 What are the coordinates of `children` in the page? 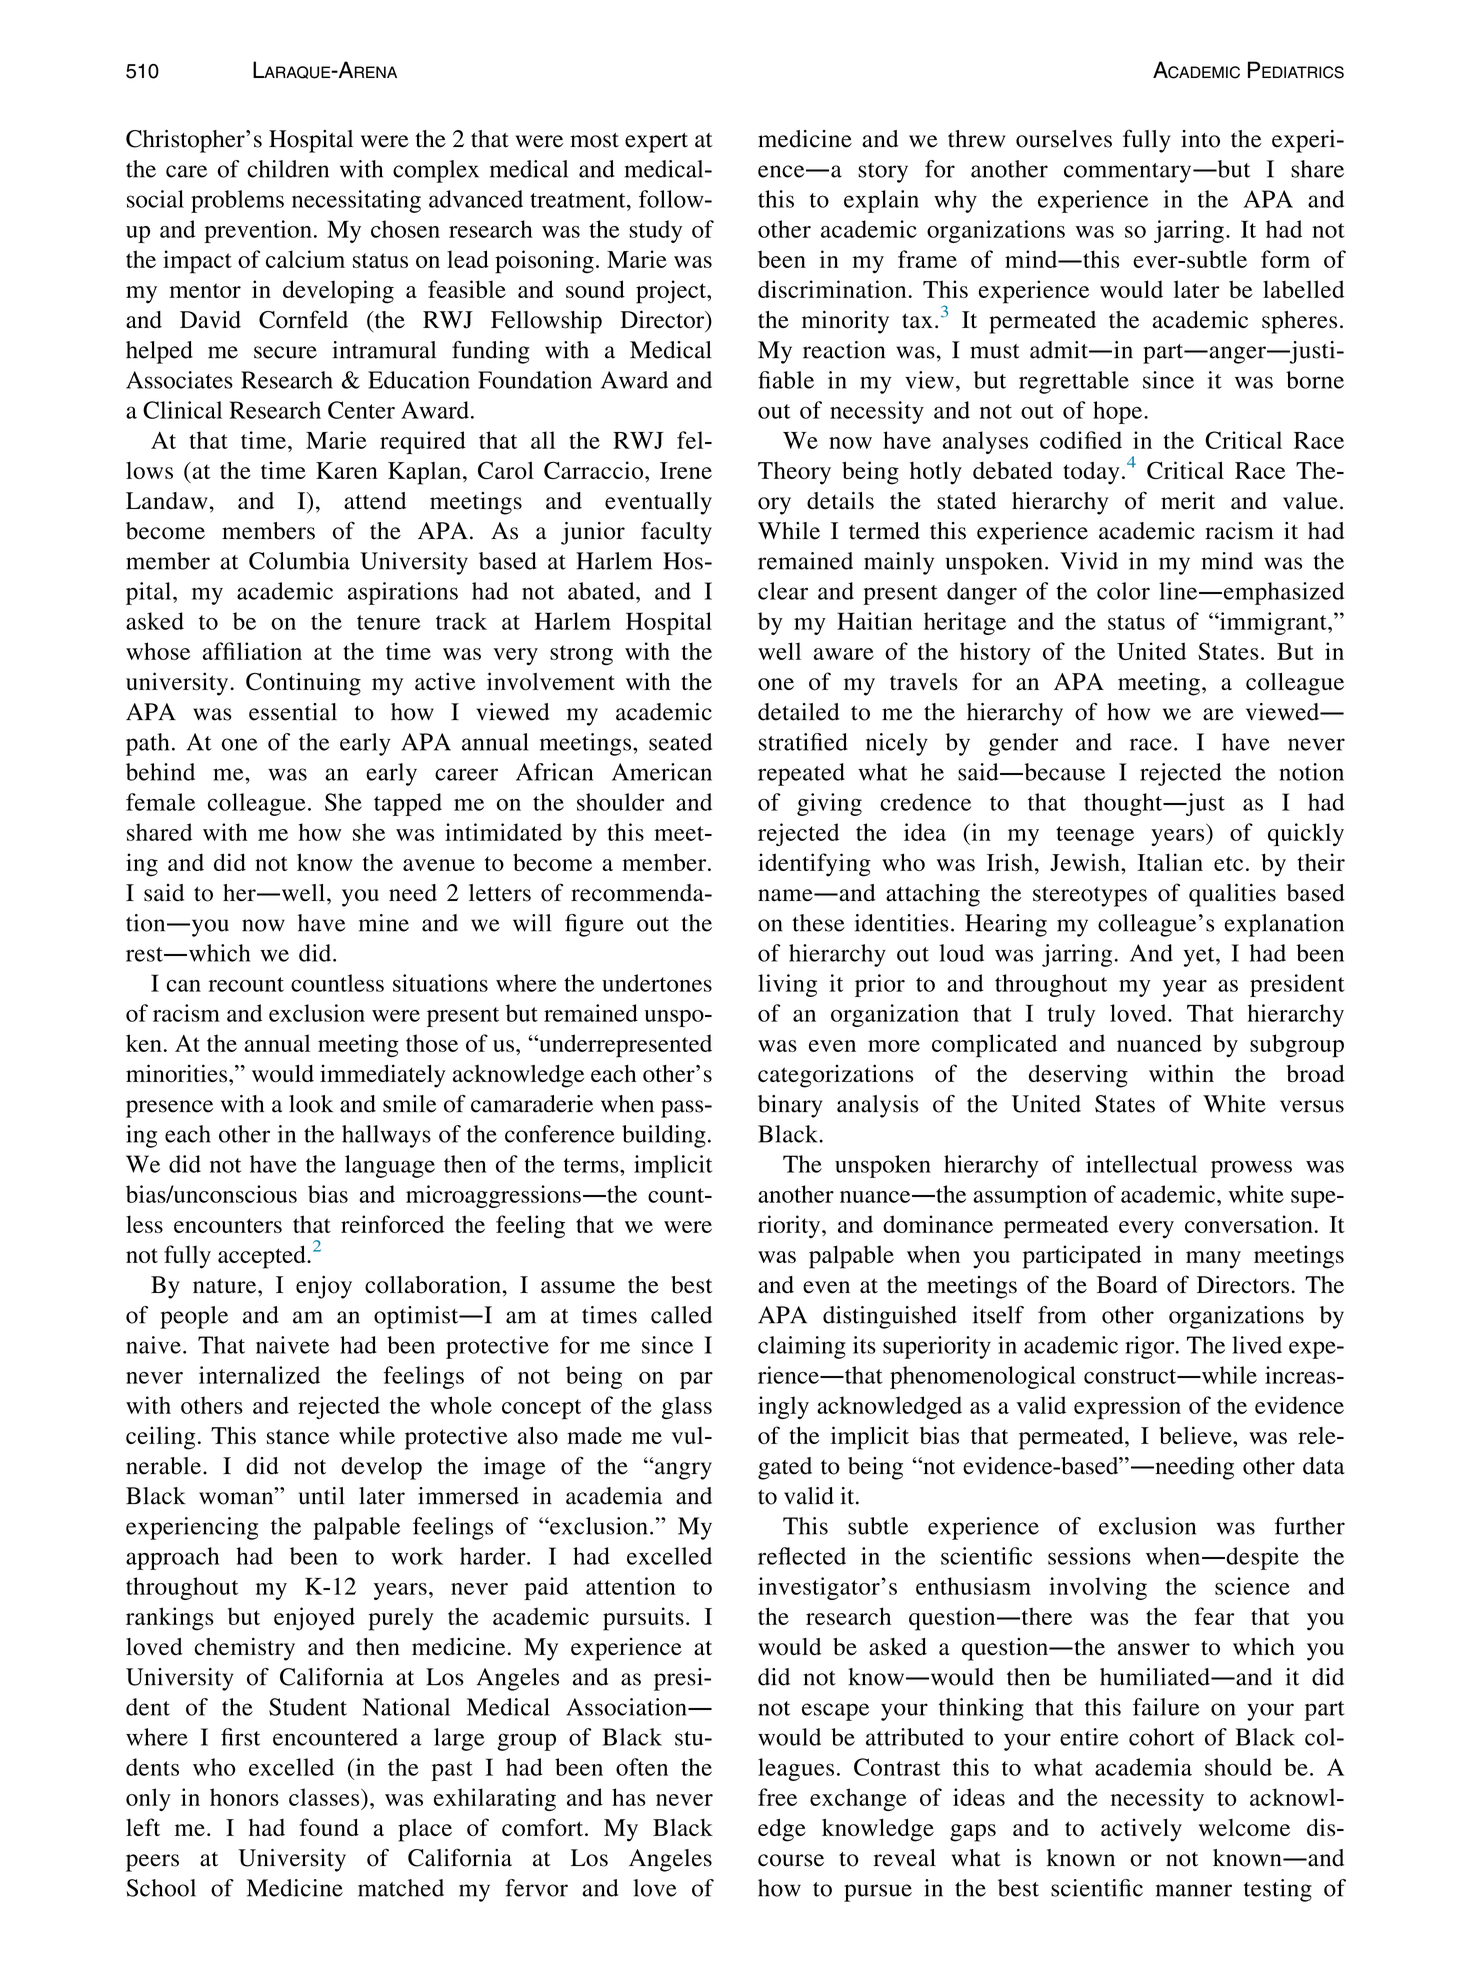 It's located at (288, 169).
